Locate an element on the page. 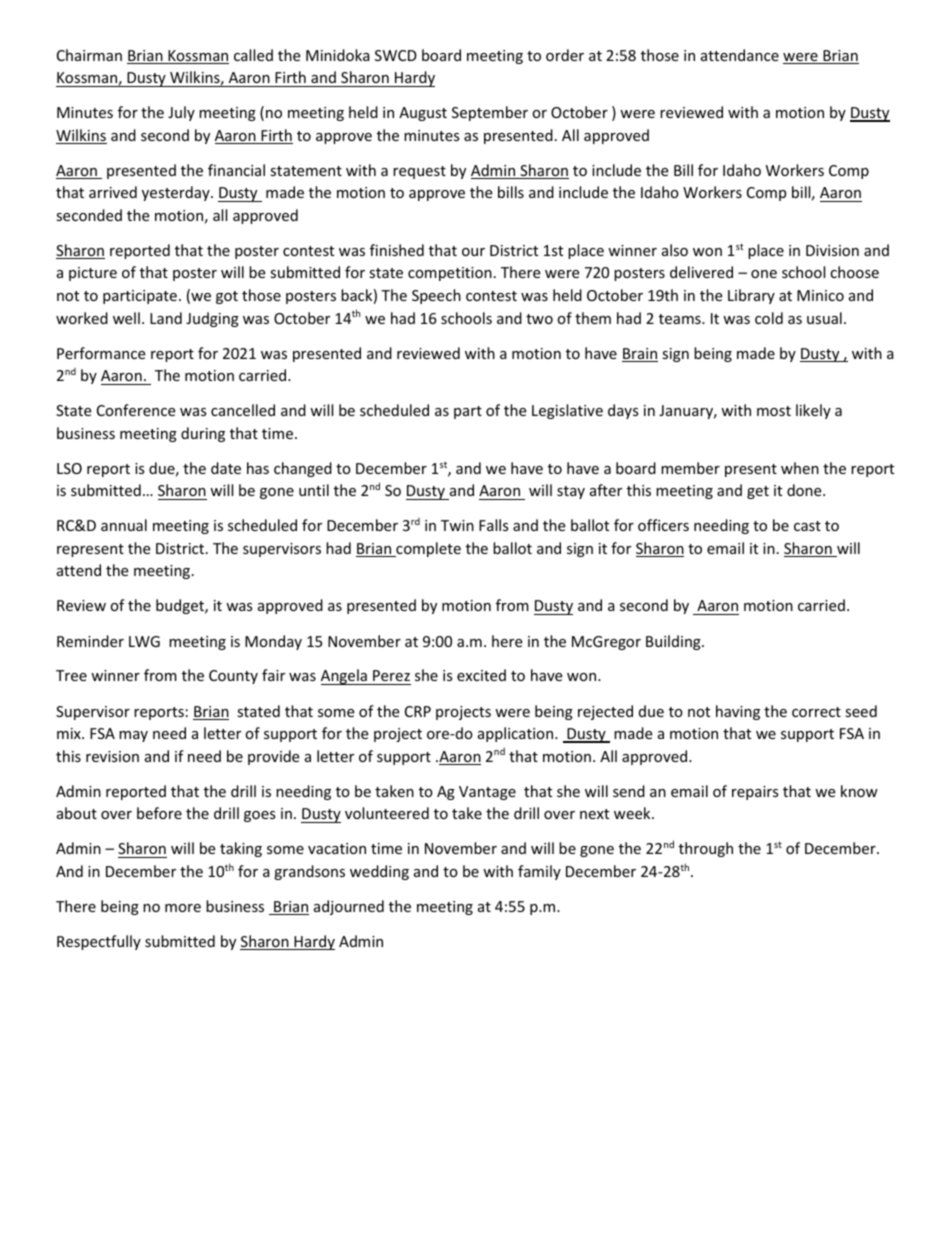 This document has width=952, height=1233. Reminder is located at coordinates (90, 641).
